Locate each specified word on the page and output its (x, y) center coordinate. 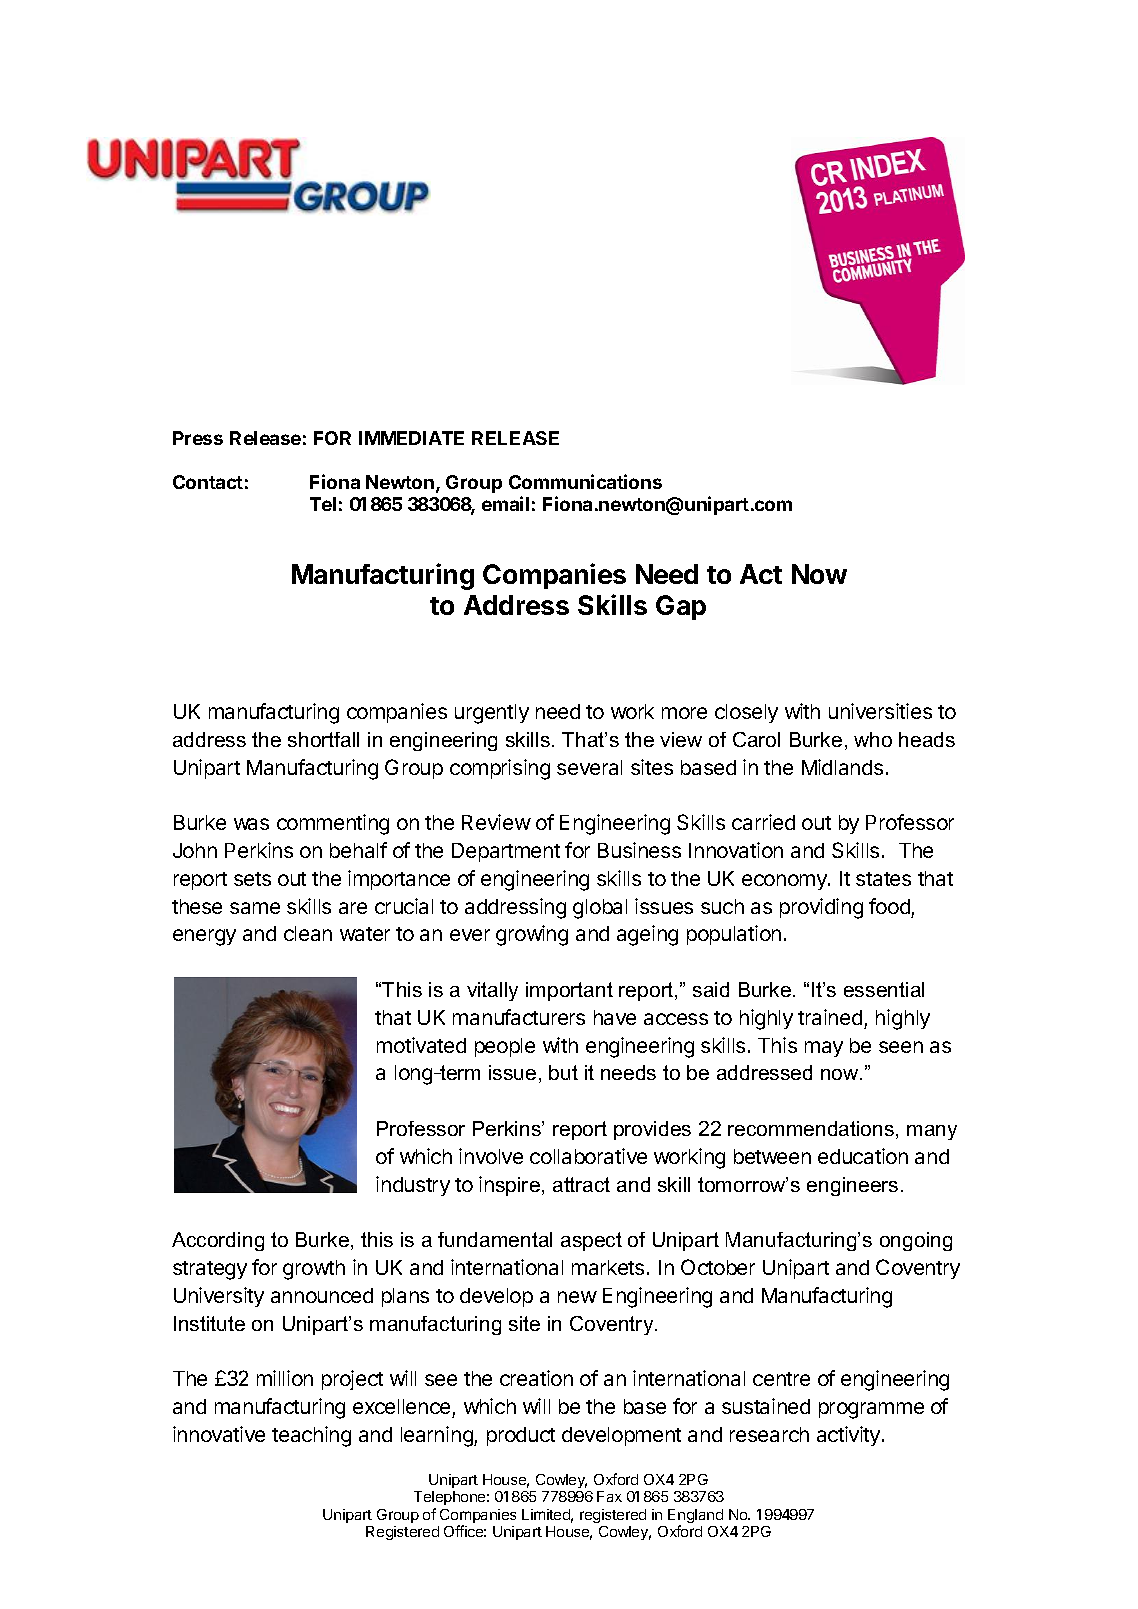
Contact (208, 482)
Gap (681, 607)
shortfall (323, 739)
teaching (311, 1436)
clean (308, 933)
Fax (609, 1496)
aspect (591, 1241)
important (569, 991)
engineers (852, 1186)
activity (850, 1436)
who (873, 739)
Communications (585, 481)
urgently (492, 714)
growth (314, 1270)
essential (884, 989)
